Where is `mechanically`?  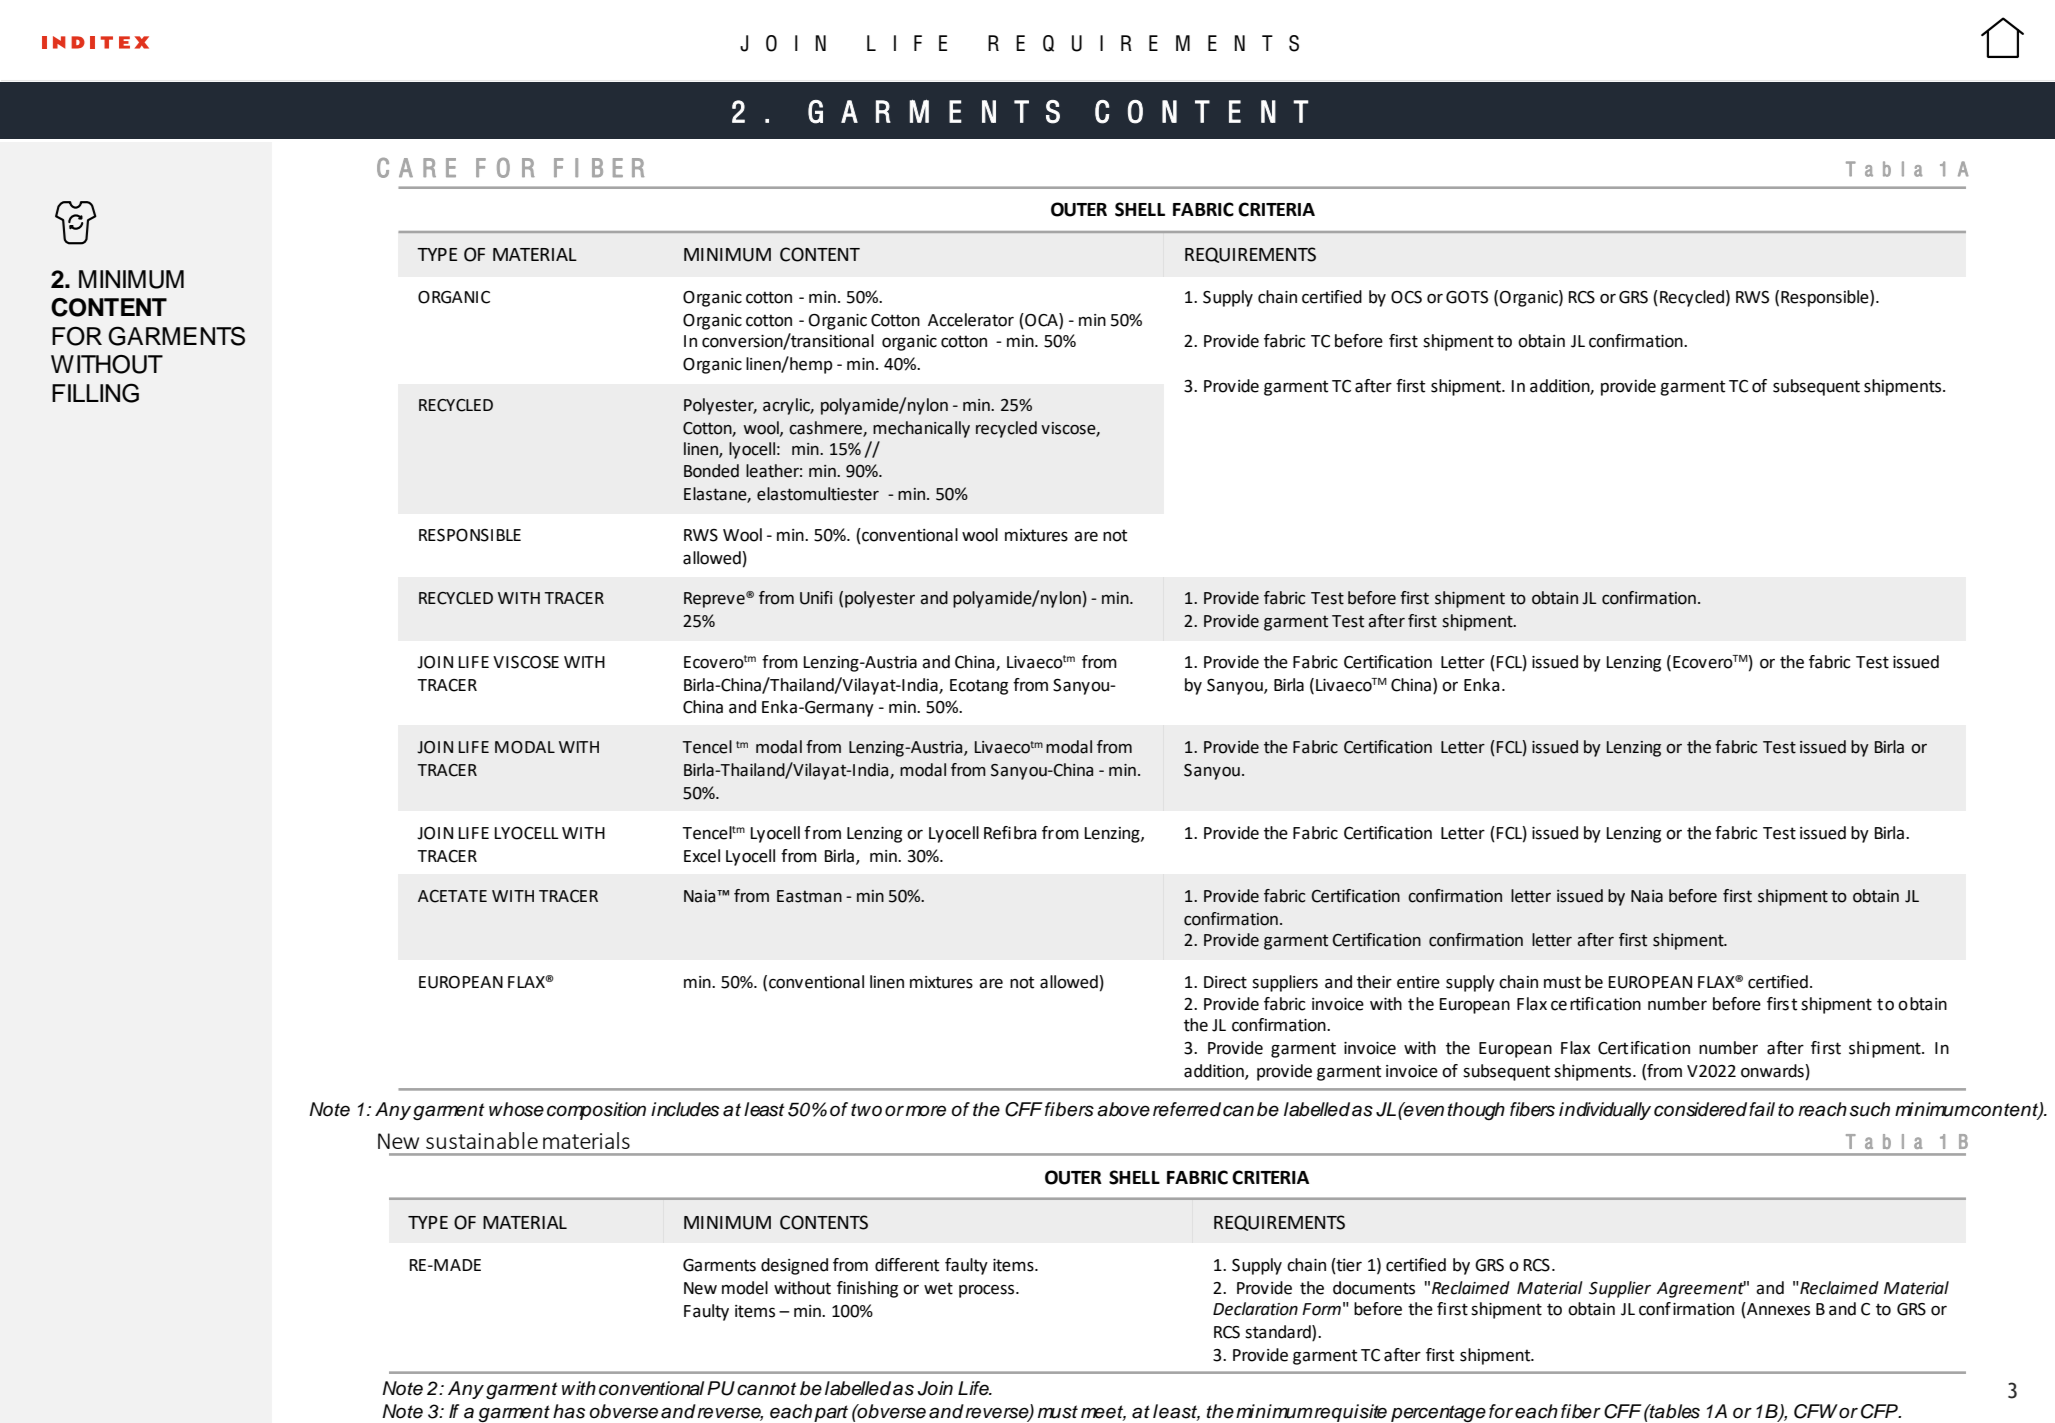
mechanically is located at coordinates (921, 429).
